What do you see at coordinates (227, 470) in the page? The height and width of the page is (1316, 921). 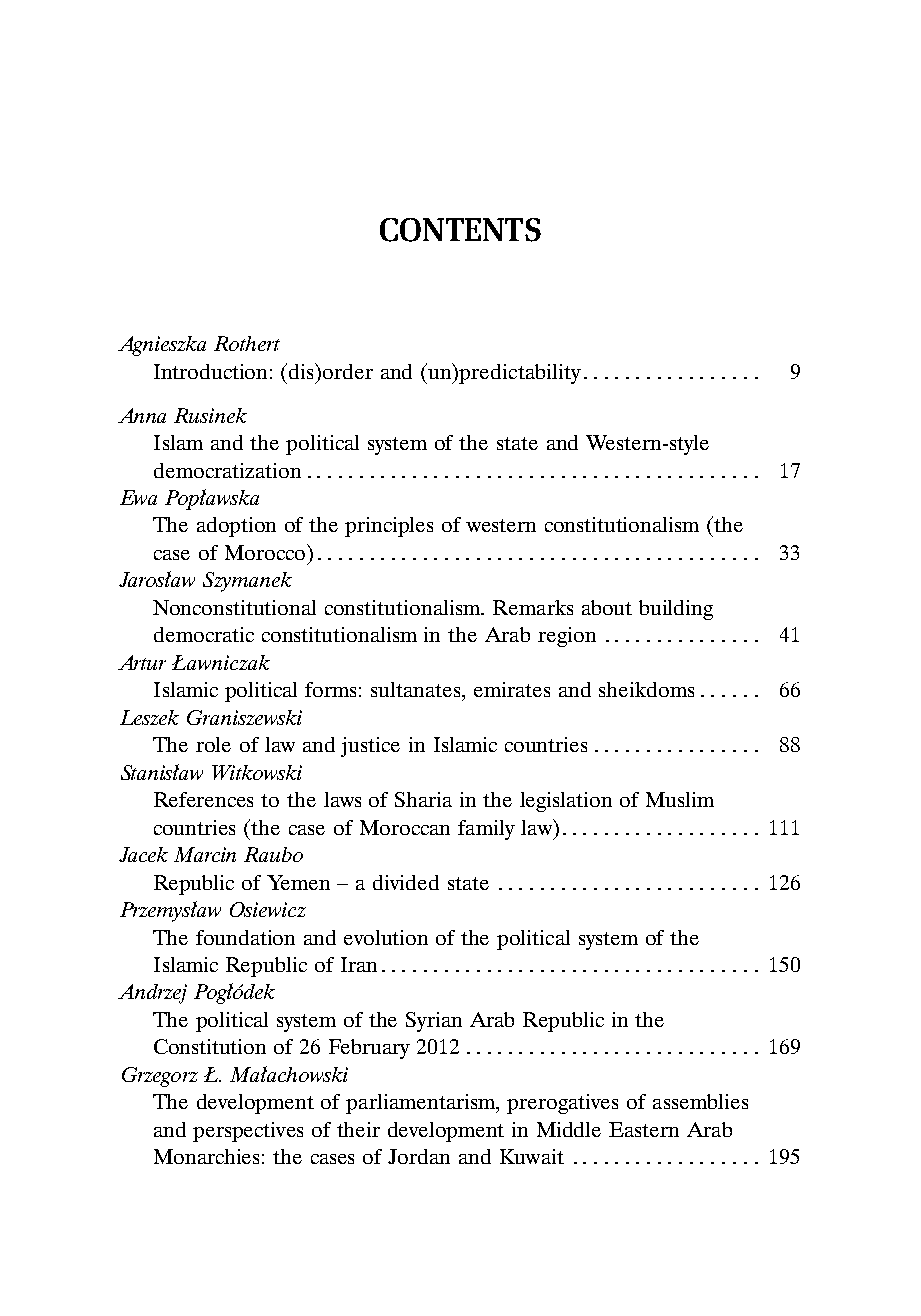 I see `democratization` at bounding box center [227, 470].
